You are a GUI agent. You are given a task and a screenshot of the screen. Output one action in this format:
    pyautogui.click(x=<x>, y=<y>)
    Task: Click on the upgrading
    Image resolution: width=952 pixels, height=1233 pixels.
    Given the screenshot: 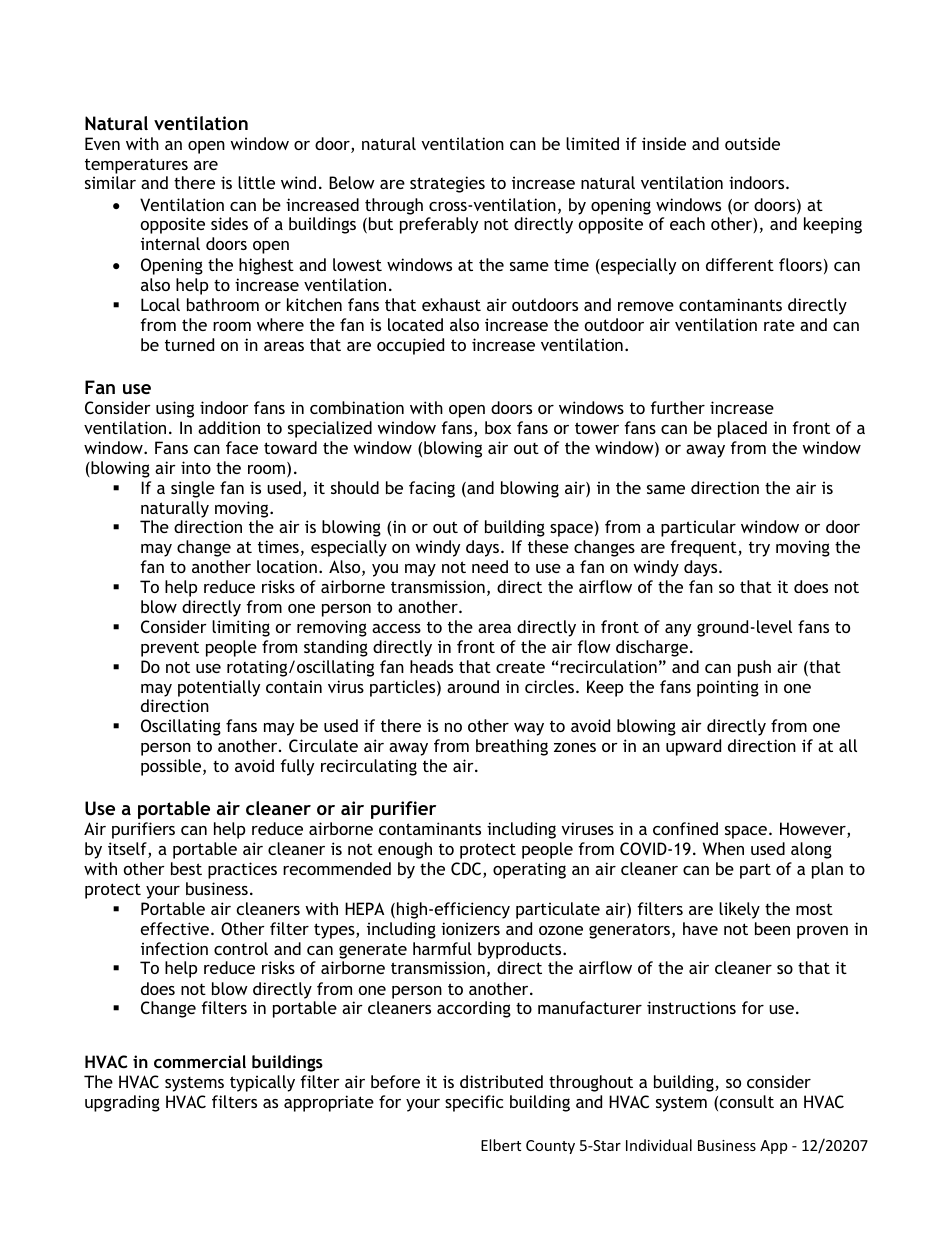 What is the action you would take?
    pyautogui.click(x=122, y=1103)
